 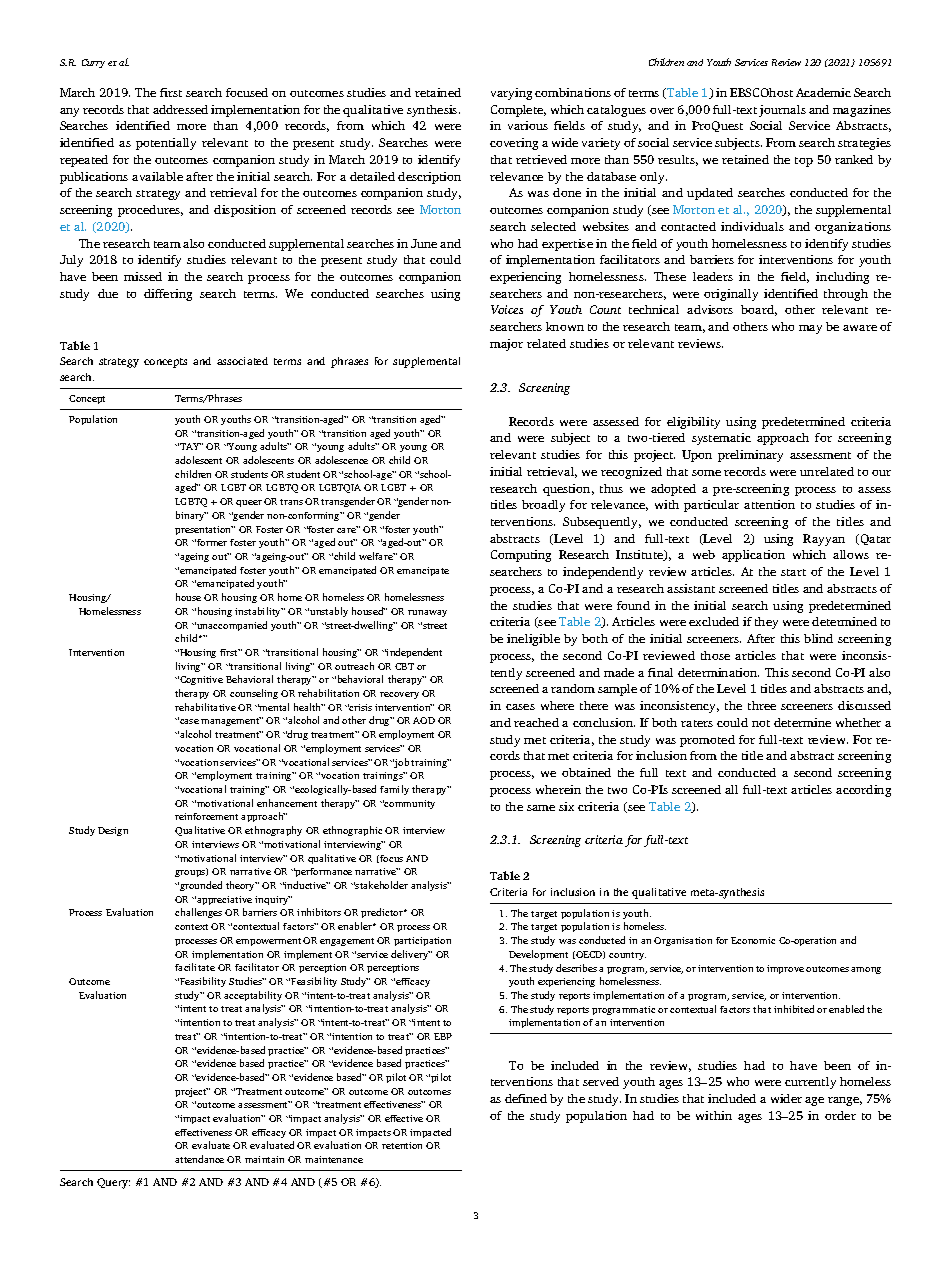 I want to click on attendance, so click(x=199, y=1159).
